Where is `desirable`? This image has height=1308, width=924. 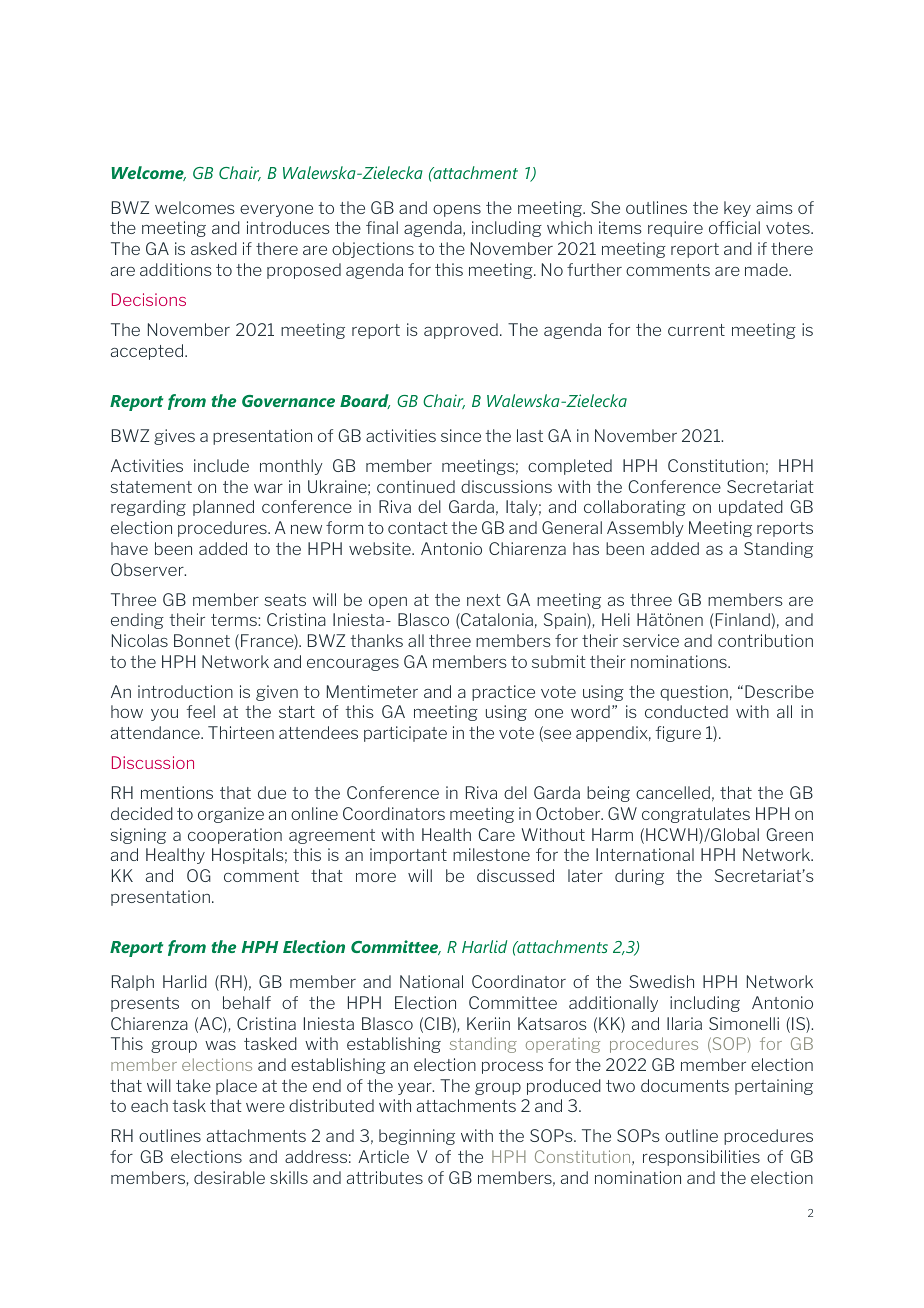
desirable is located at coordinates (229, 1177).
